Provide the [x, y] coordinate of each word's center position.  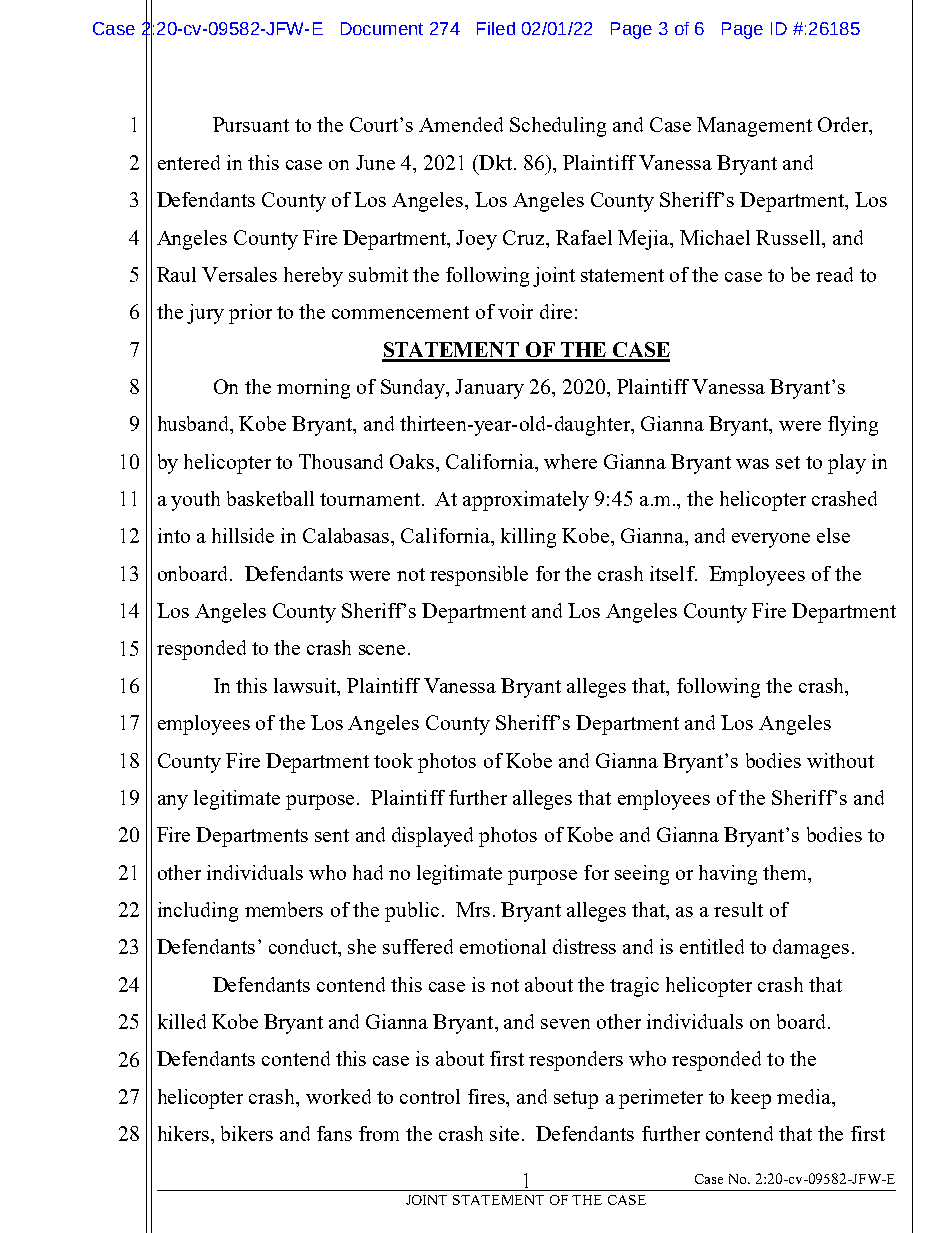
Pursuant [251, 124]
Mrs [473, 909]
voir [515, 311]
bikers [247, 1133]
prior [250, 314]
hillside [243, 535]
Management [754, 127]
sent [332, 835]
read [834, 274]
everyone [771, 540]
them [786, 872]
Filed [496, 28]
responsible [479, 576]
